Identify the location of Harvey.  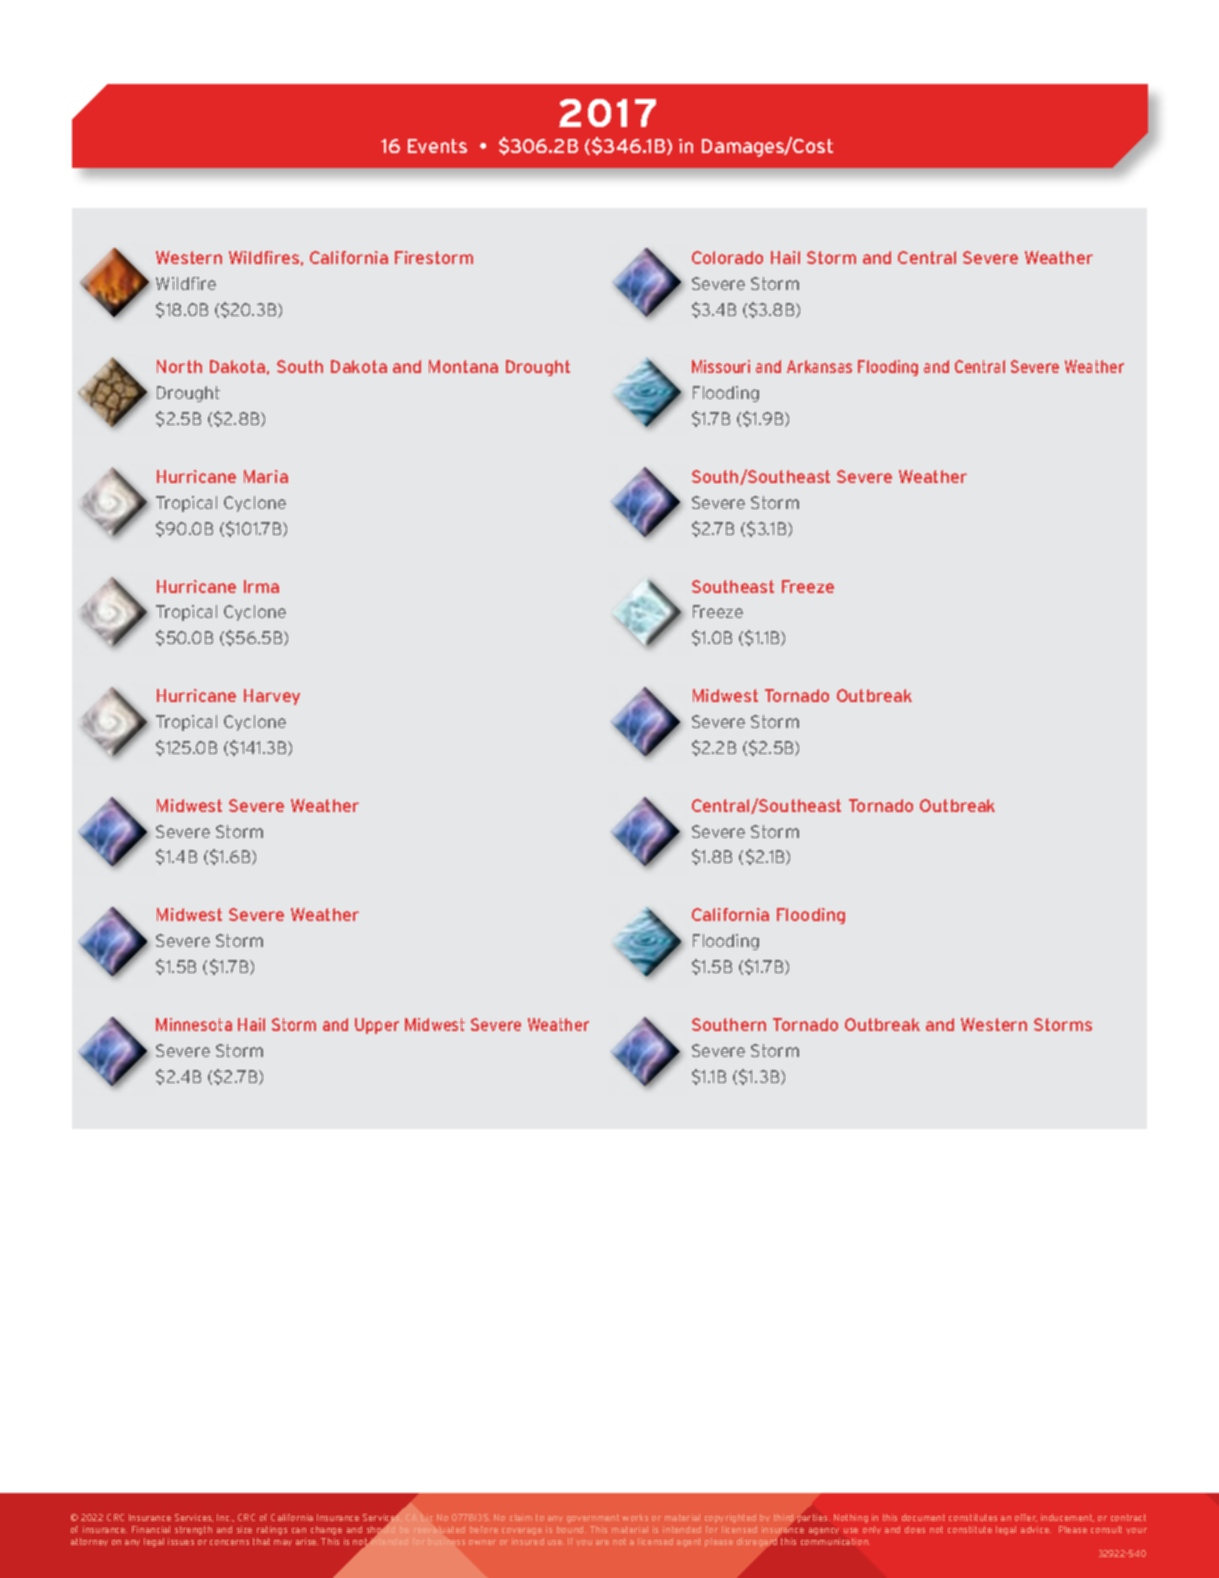
(272, 697).
